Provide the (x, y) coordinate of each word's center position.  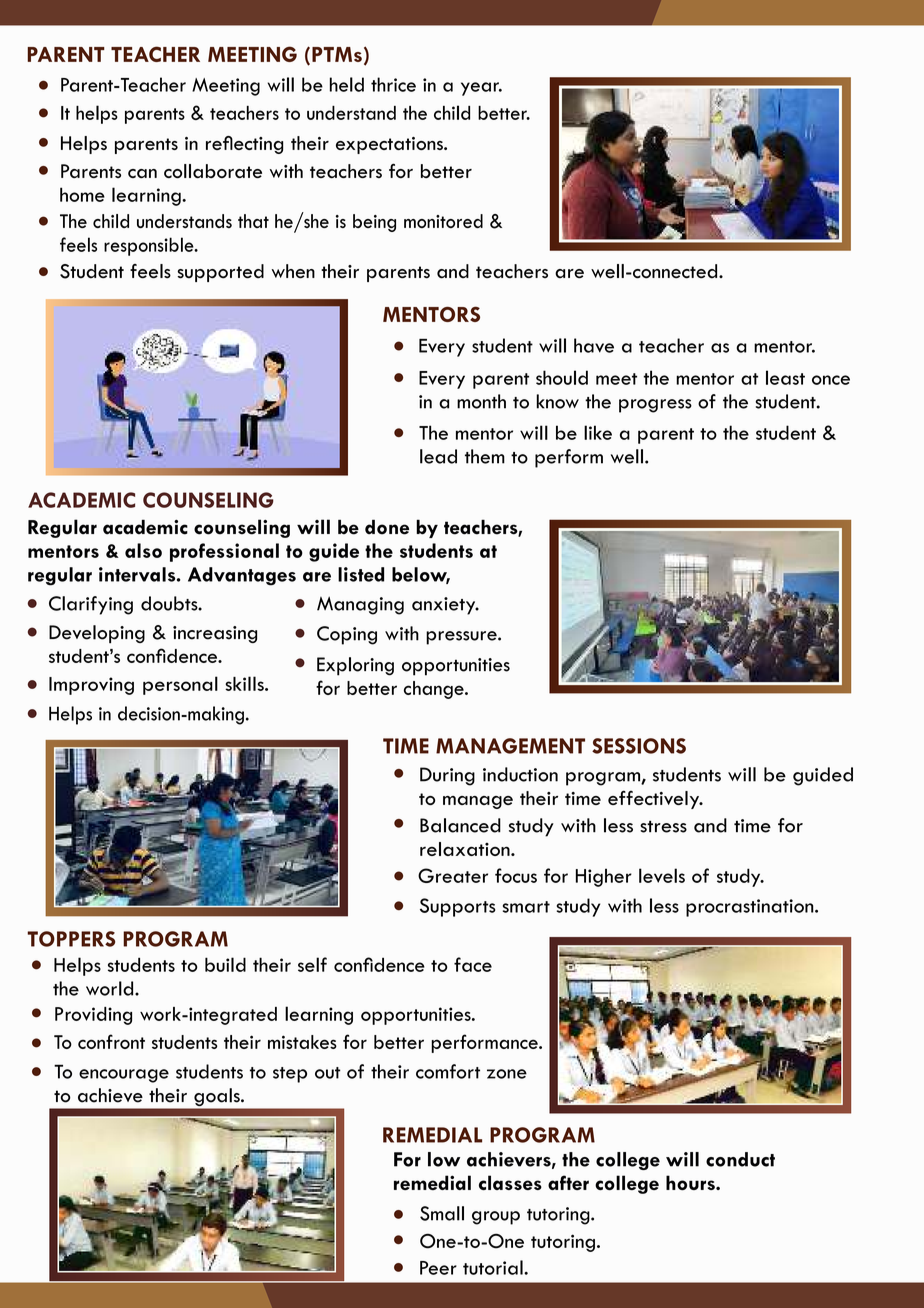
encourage (124, 1076)
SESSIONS (639, 746)
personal (180, 685)
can (142, 173)
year (481, 89)
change (435, 690)
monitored (443, 221)
